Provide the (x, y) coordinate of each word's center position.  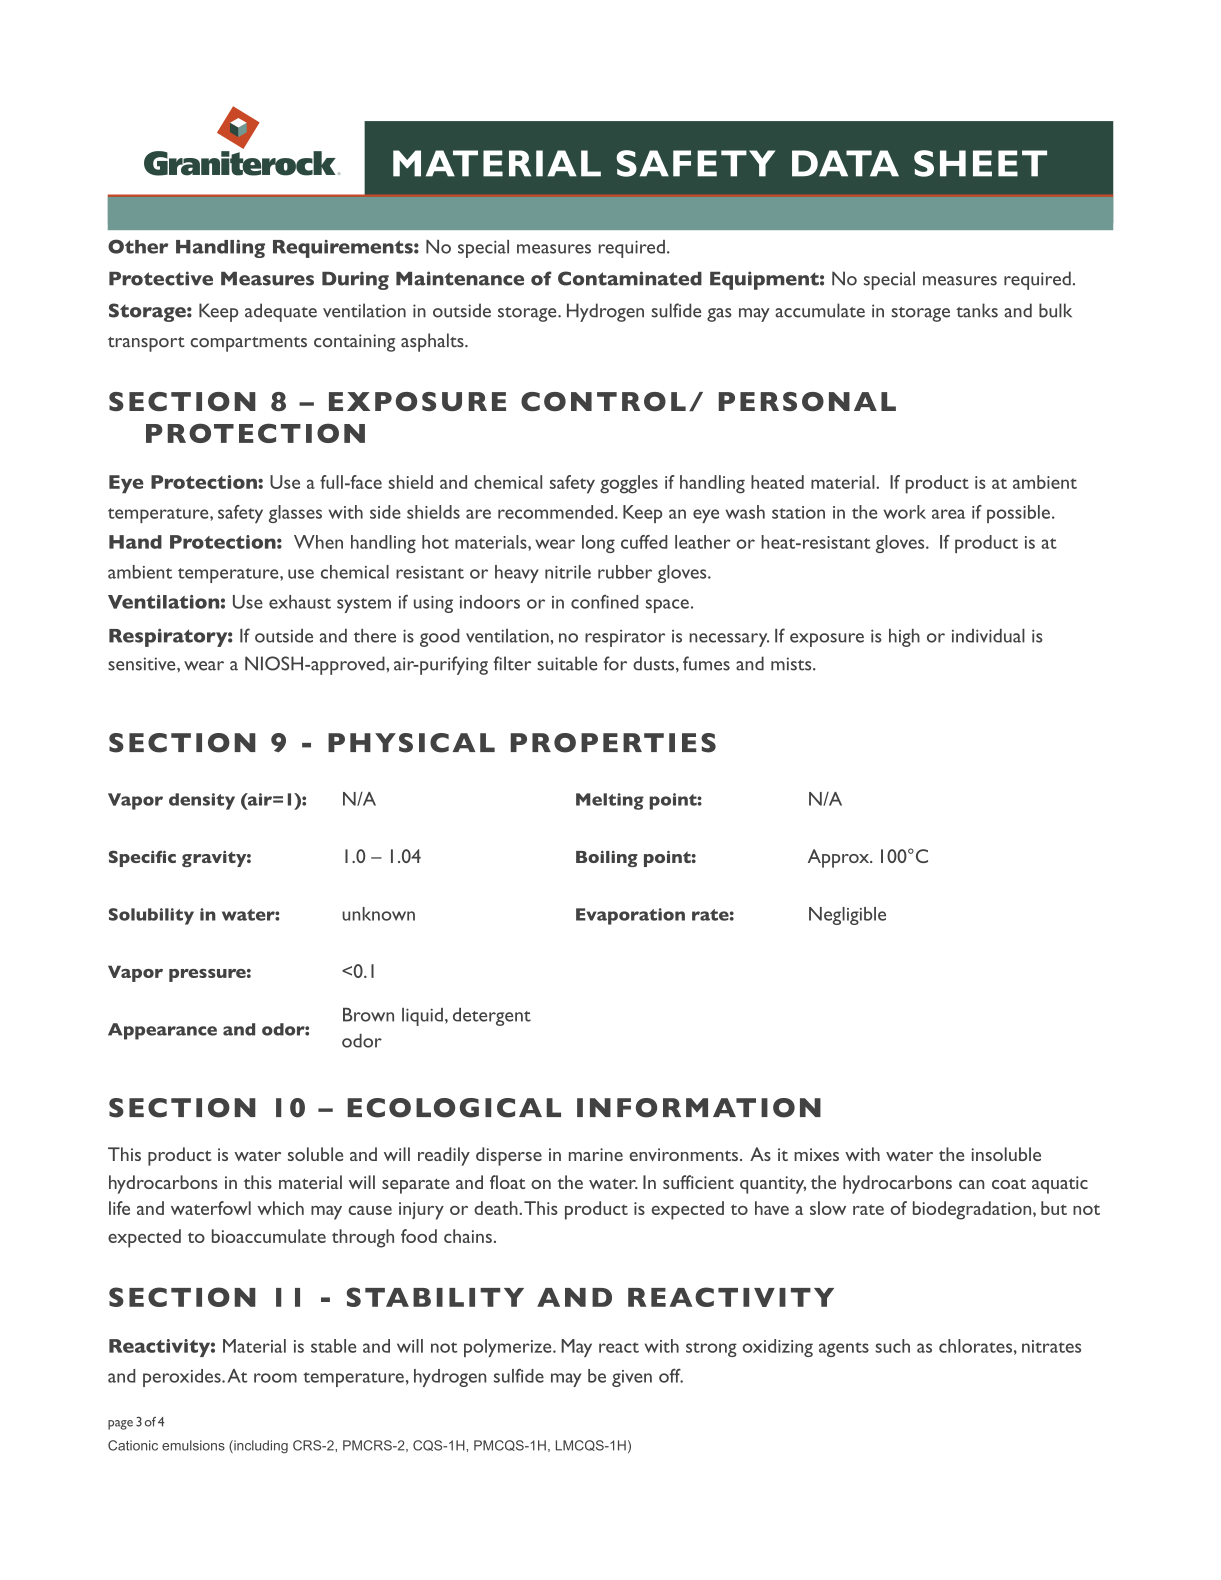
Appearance (162, 1031)
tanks (977, 310)
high (904, 638)
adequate (281, 312)
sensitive (143, 664)
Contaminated (630, 278)
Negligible (847, 916)
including (260, 1447)
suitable (567, 663)
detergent (492, 1017)
